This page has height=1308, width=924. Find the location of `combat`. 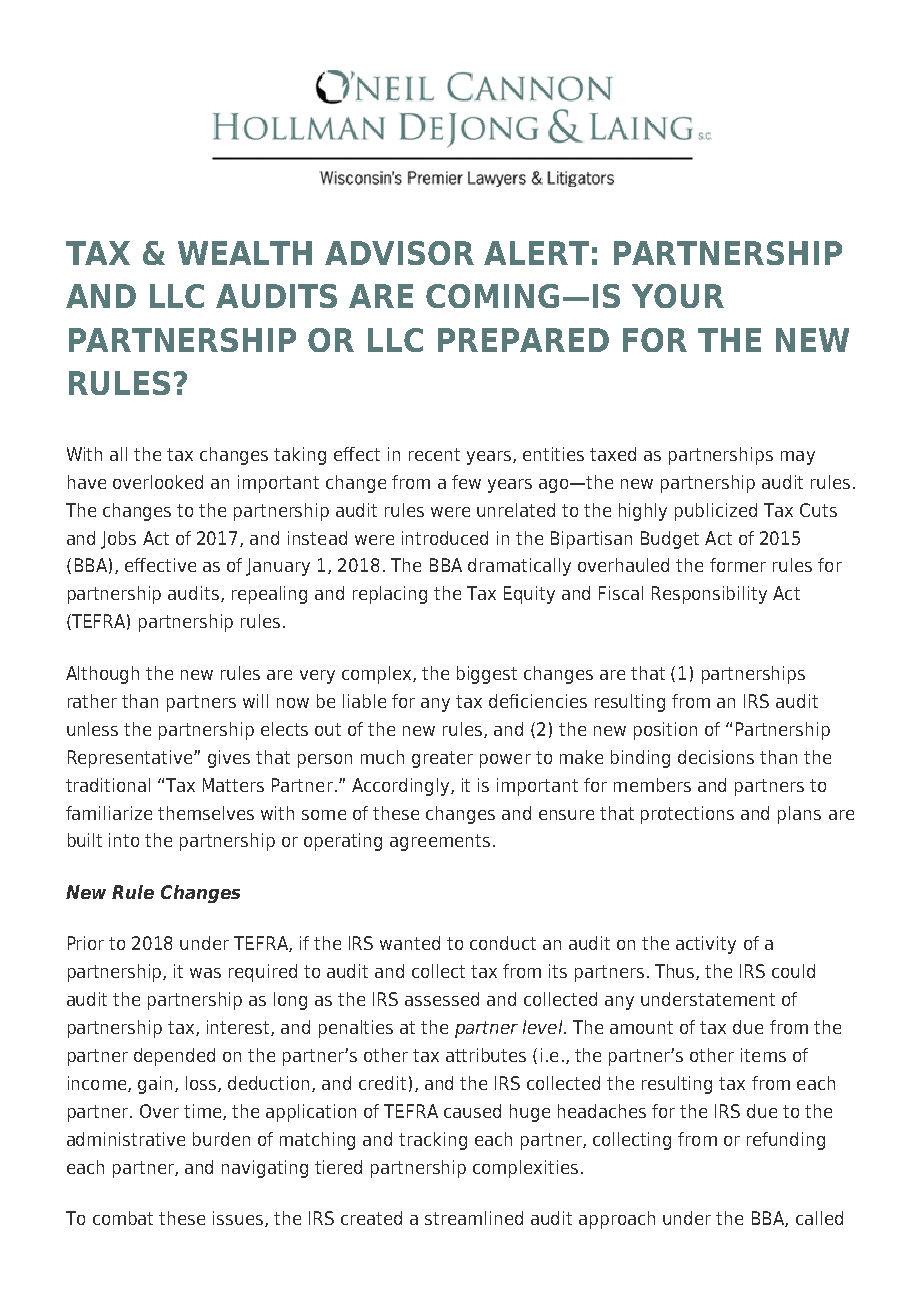

combat is located at coordinates (123, 1218).
